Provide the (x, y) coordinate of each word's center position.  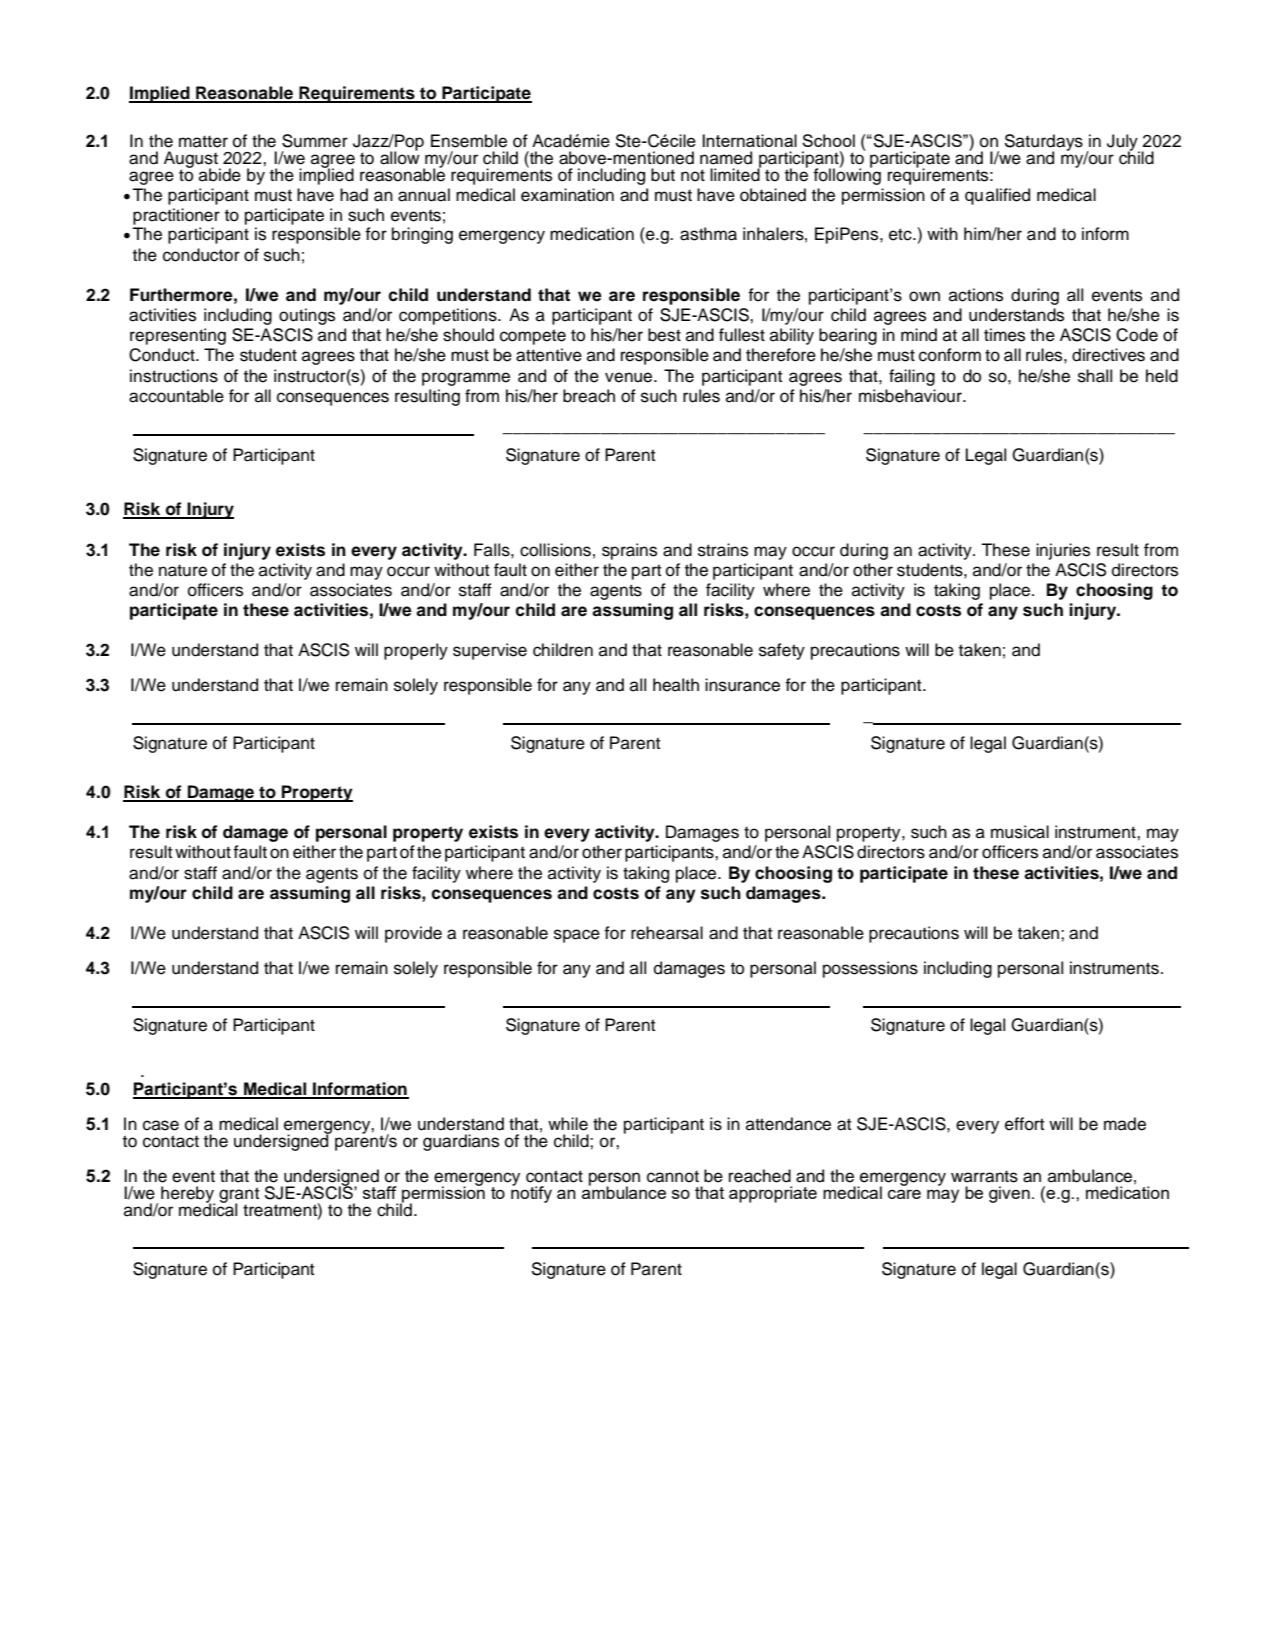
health (676, 685)
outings (307, 316)
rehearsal (667, 933)
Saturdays (1043, 143)
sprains (629, 551)
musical (1020, 832)
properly (416, 651)
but (663, 175)
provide (413, 934)
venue (630, 377)
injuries (1063, 551)
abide (220, 175)
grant (239, 1196)
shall (1095, 376)
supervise (490, 651)
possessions (870, 969)
